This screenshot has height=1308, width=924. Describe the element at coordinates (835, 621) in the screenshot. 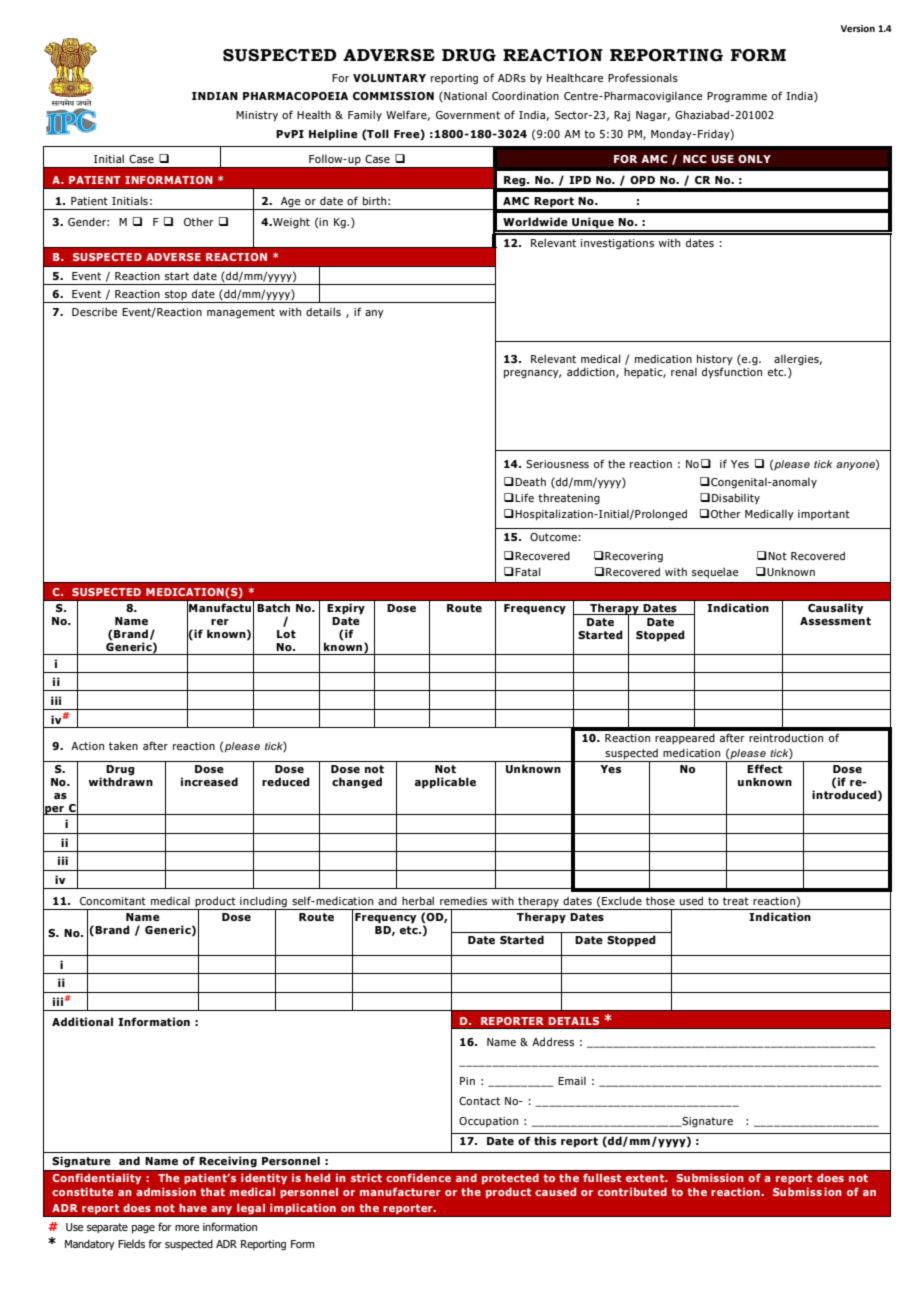

I see `Assessment` at that location.
